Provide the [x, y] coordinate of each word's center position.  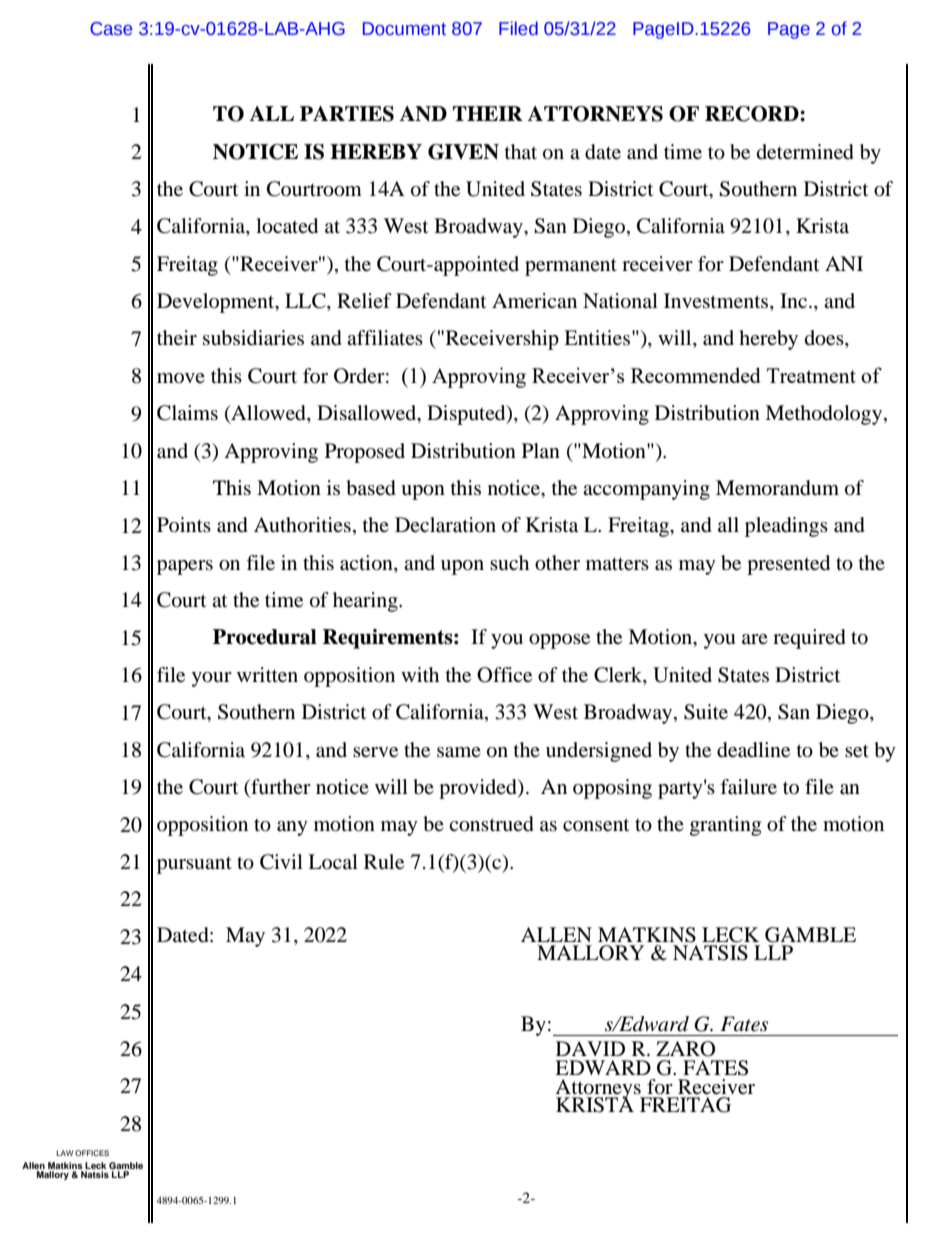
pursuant [194, 865]
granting [725, 826]
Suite [706, 712]
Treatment [811, 375]
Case [111, 29]
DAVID [590, 1048]
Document [404, 29]
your [211, 679]
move [181, 378]
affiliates [385, 338]
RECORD [753, 114]
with [420, 674]
